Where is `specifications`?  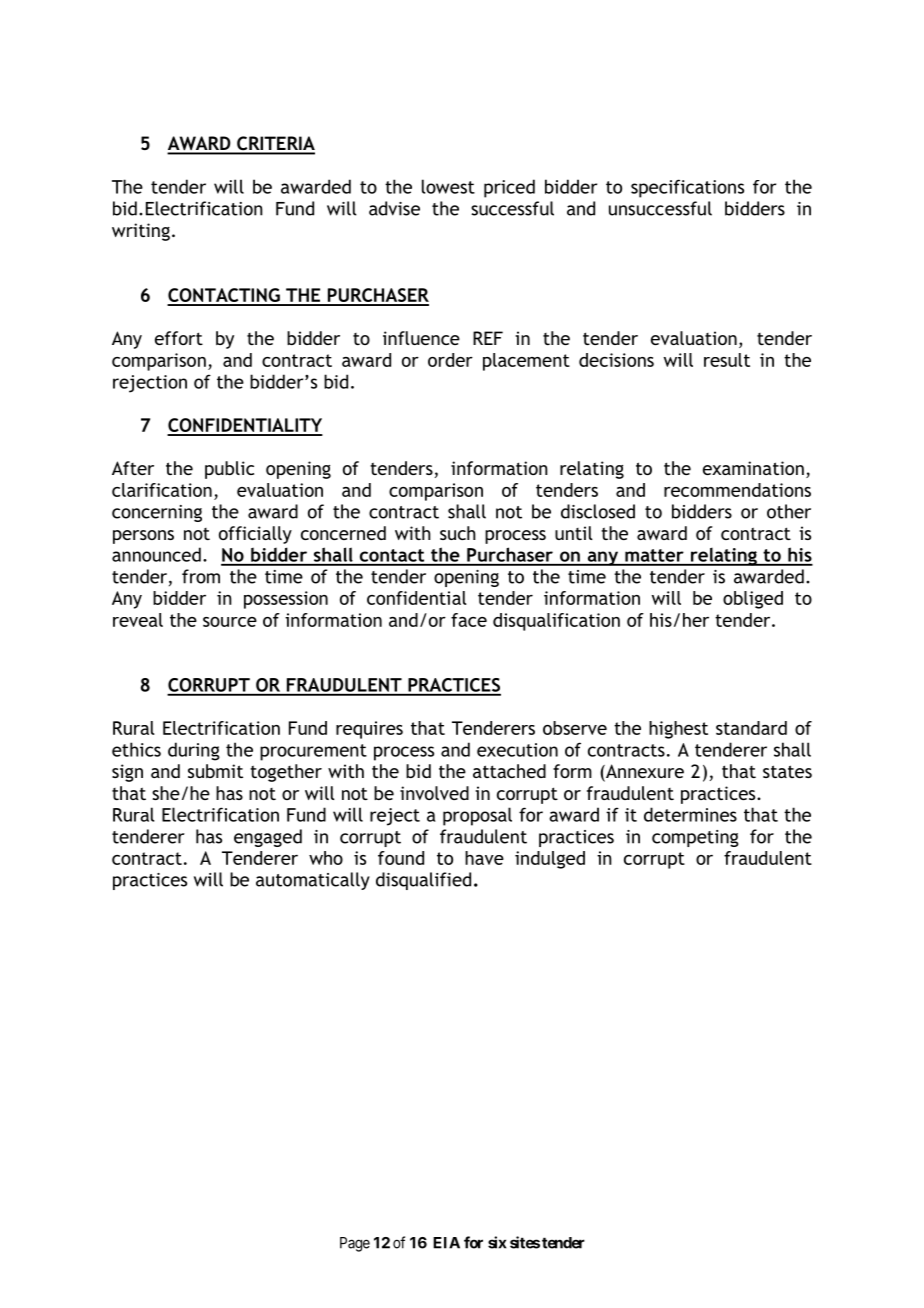
specifications is located at coordinates (687, 188).
